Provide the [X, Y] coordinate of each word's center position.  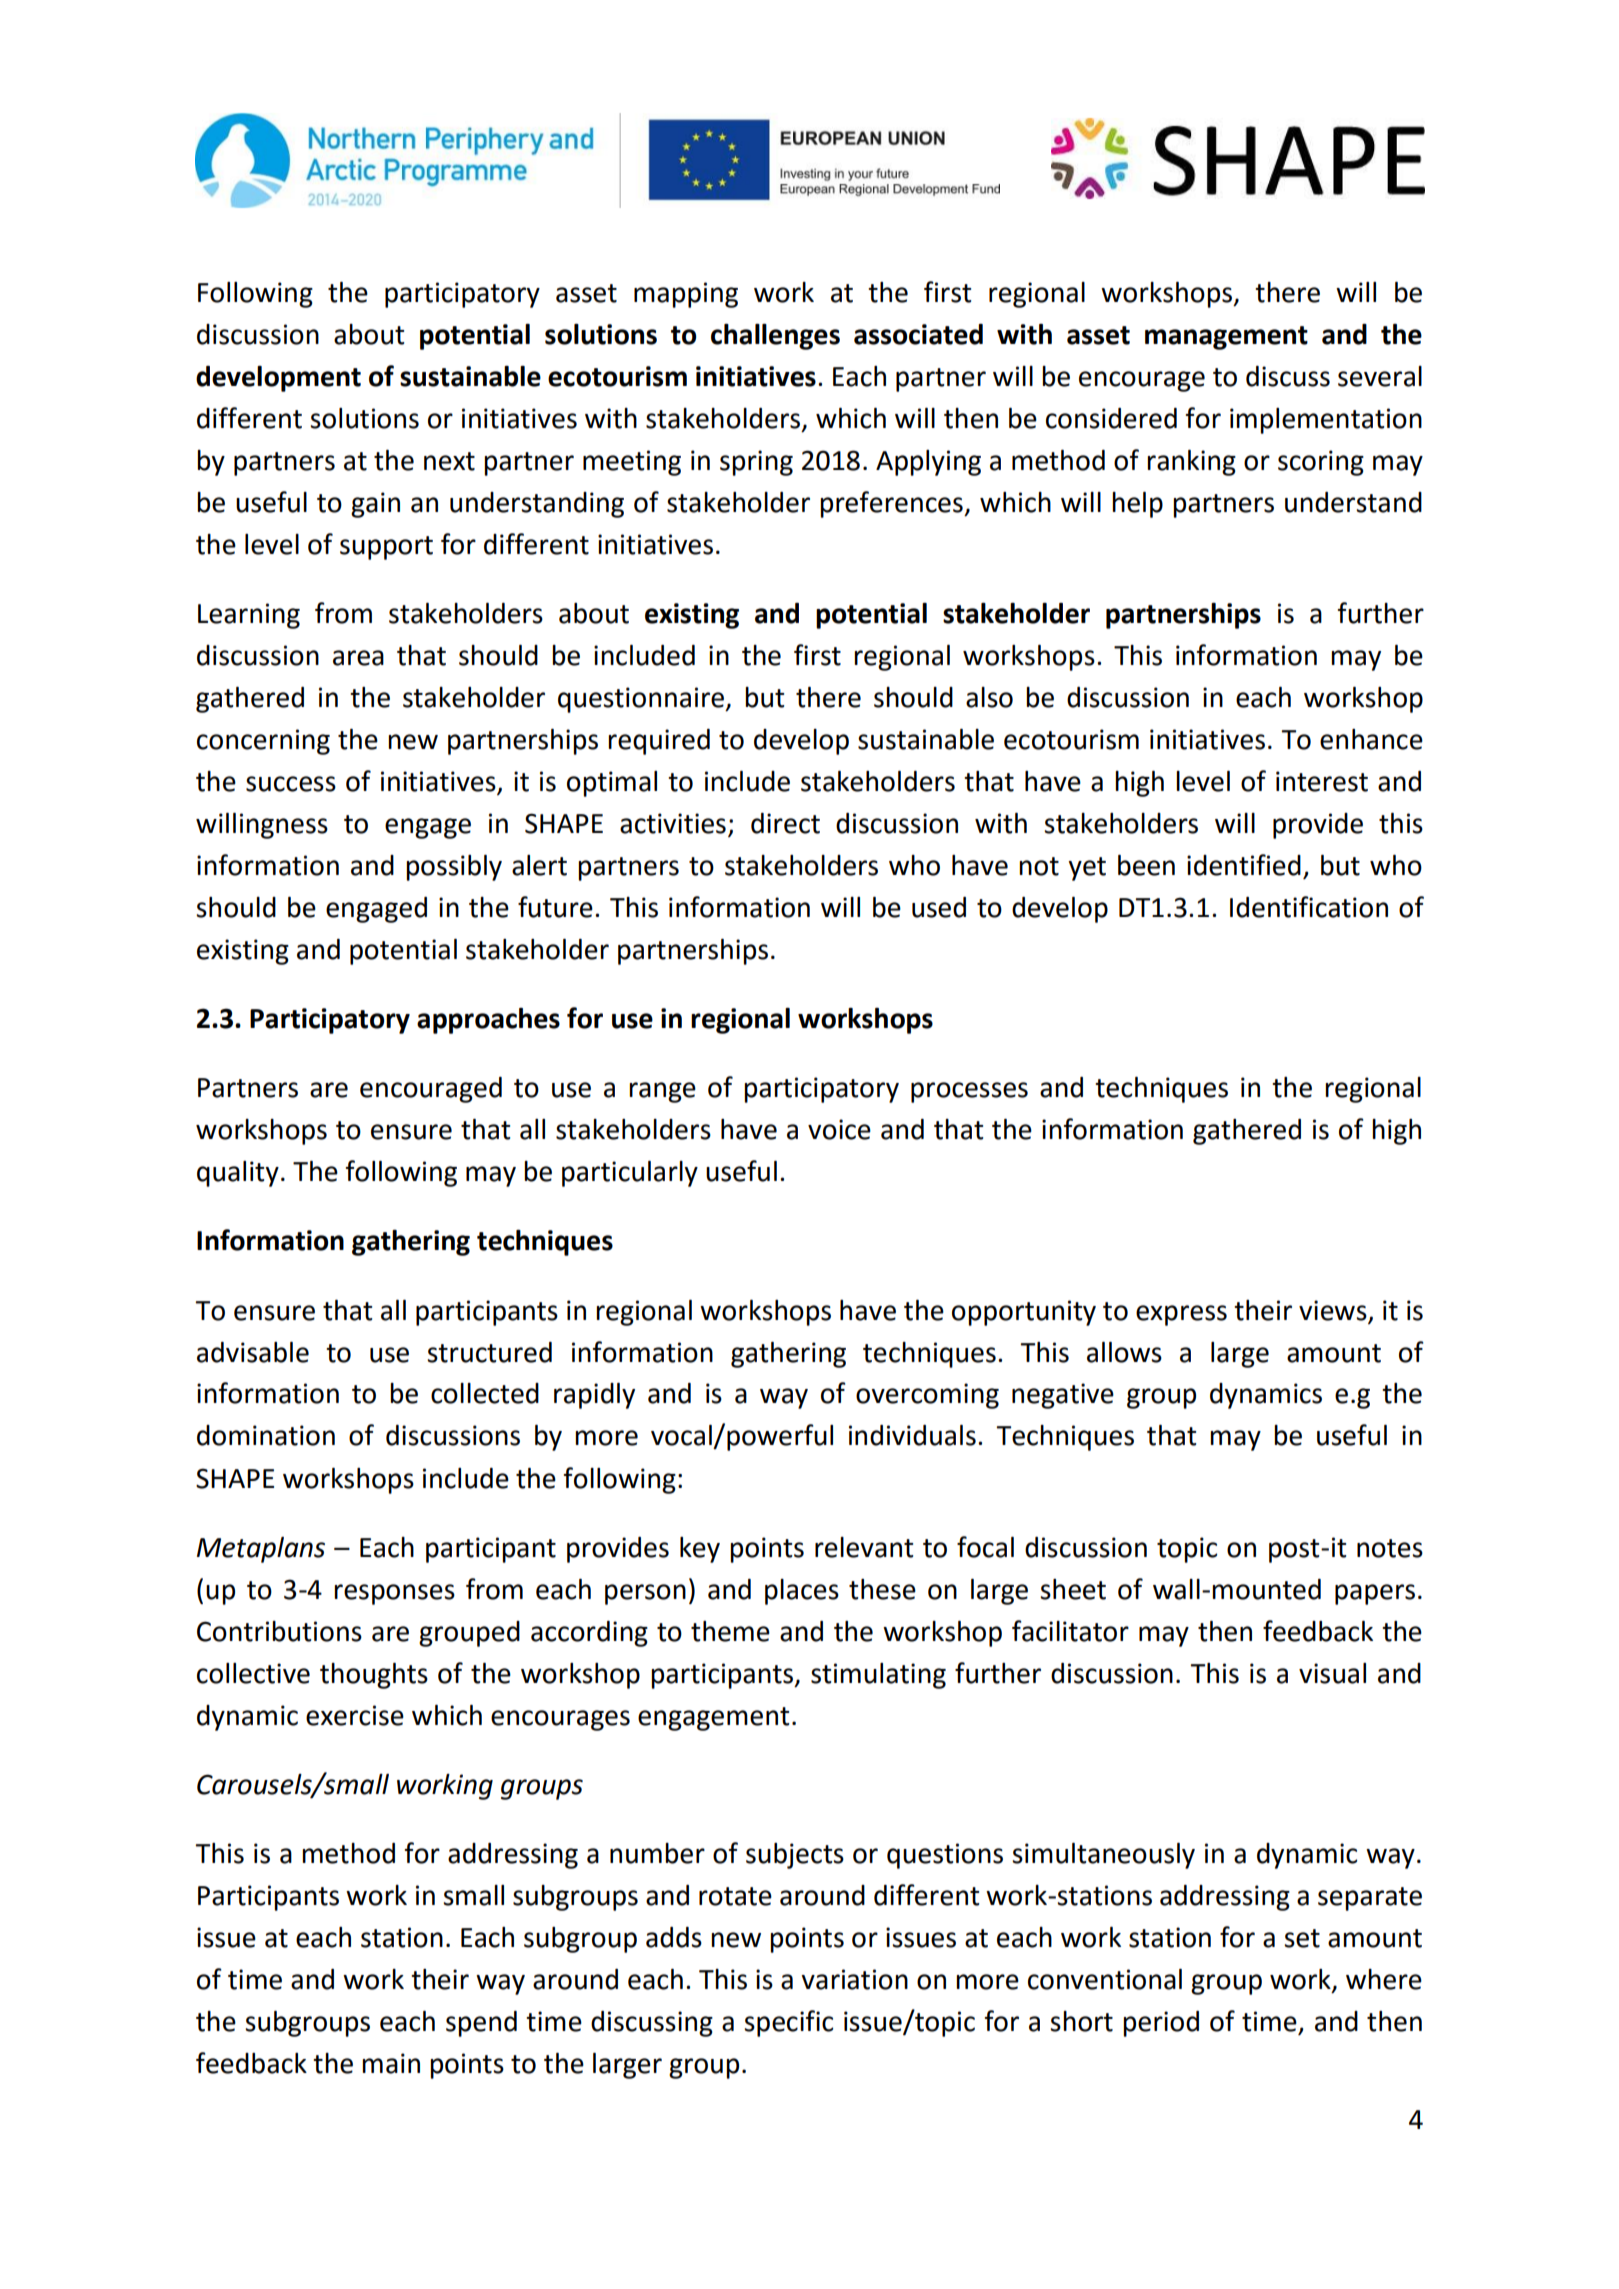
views [1333, 1310]
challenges [775, 337]
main [391, 2063]
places [802, 1592]
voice [839, 1129]
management [1226, 338]
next [449, 461]
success [291, 784]
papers [1375, 1594]
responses [394, 1594]
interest [1322, 781]
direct [785, 823]
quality [238, 1174]
